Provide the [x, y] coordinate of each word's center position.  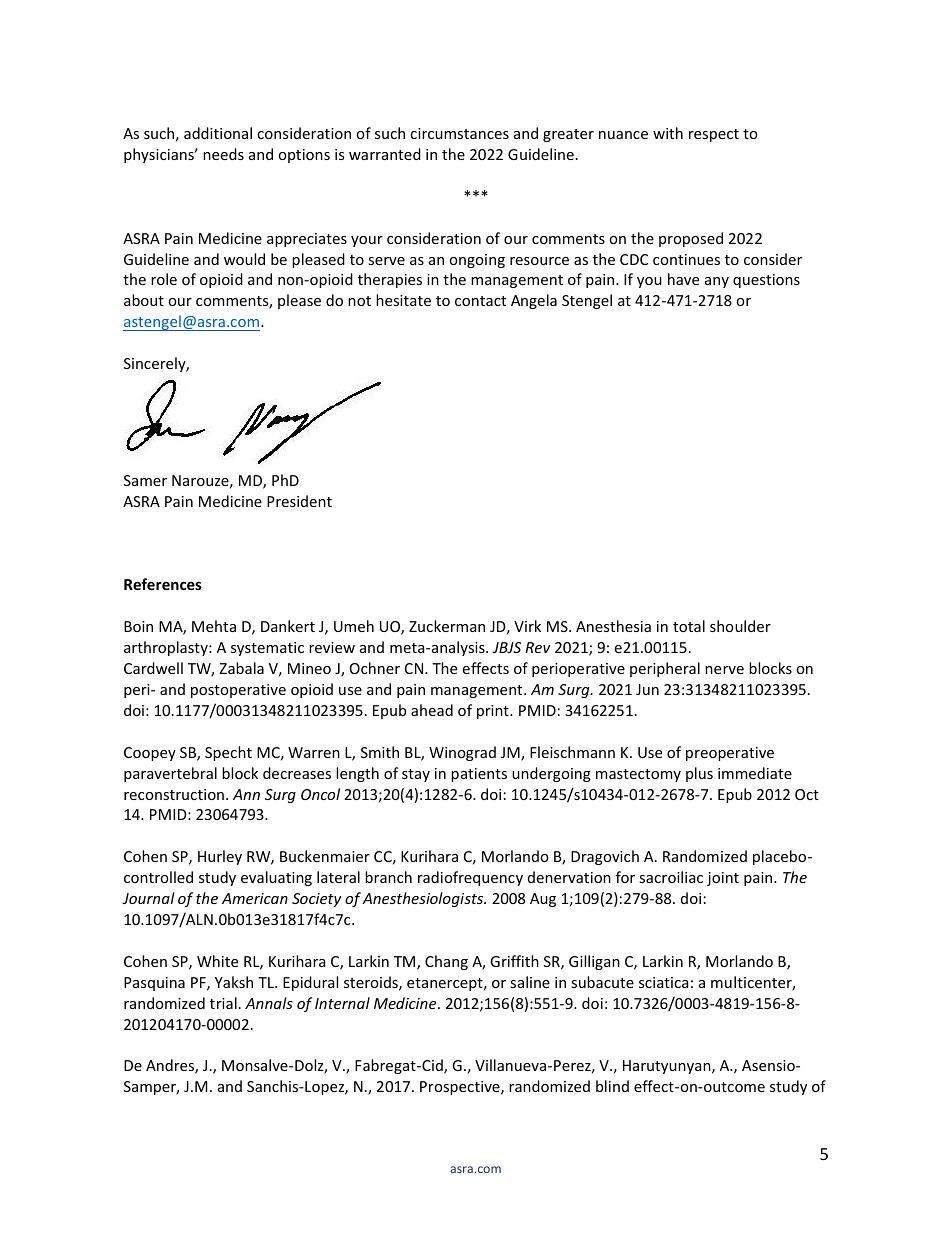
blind [612, 1086]
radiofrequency [470, 878]
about [144, 300]
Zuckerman [447, 626]
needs [223, 154]
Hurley [220, 857]
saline [530, 982]
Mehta [214, 626]
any [717, 282]
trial [223, 1003]
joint [723, 879]
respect [714, 135]
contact [480, 301]
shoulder [740, 626]
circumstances [459, 133]
